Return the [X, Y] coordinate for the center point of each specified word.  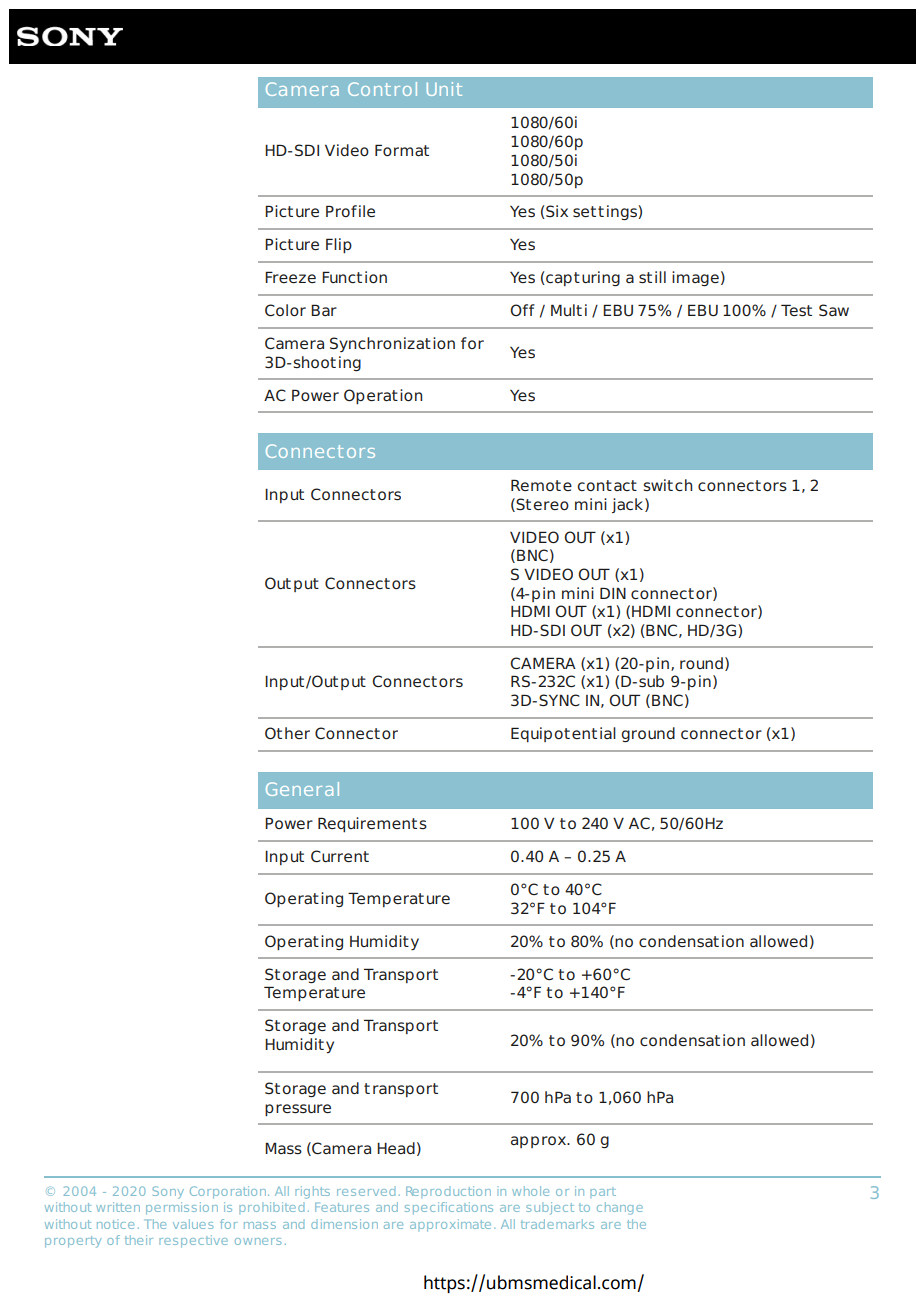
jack [629, 505]
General [302, 789]
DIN [613, 593]
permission [182, 1208]
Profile [350, 211]
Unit [444, 89]
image [695, 278]
